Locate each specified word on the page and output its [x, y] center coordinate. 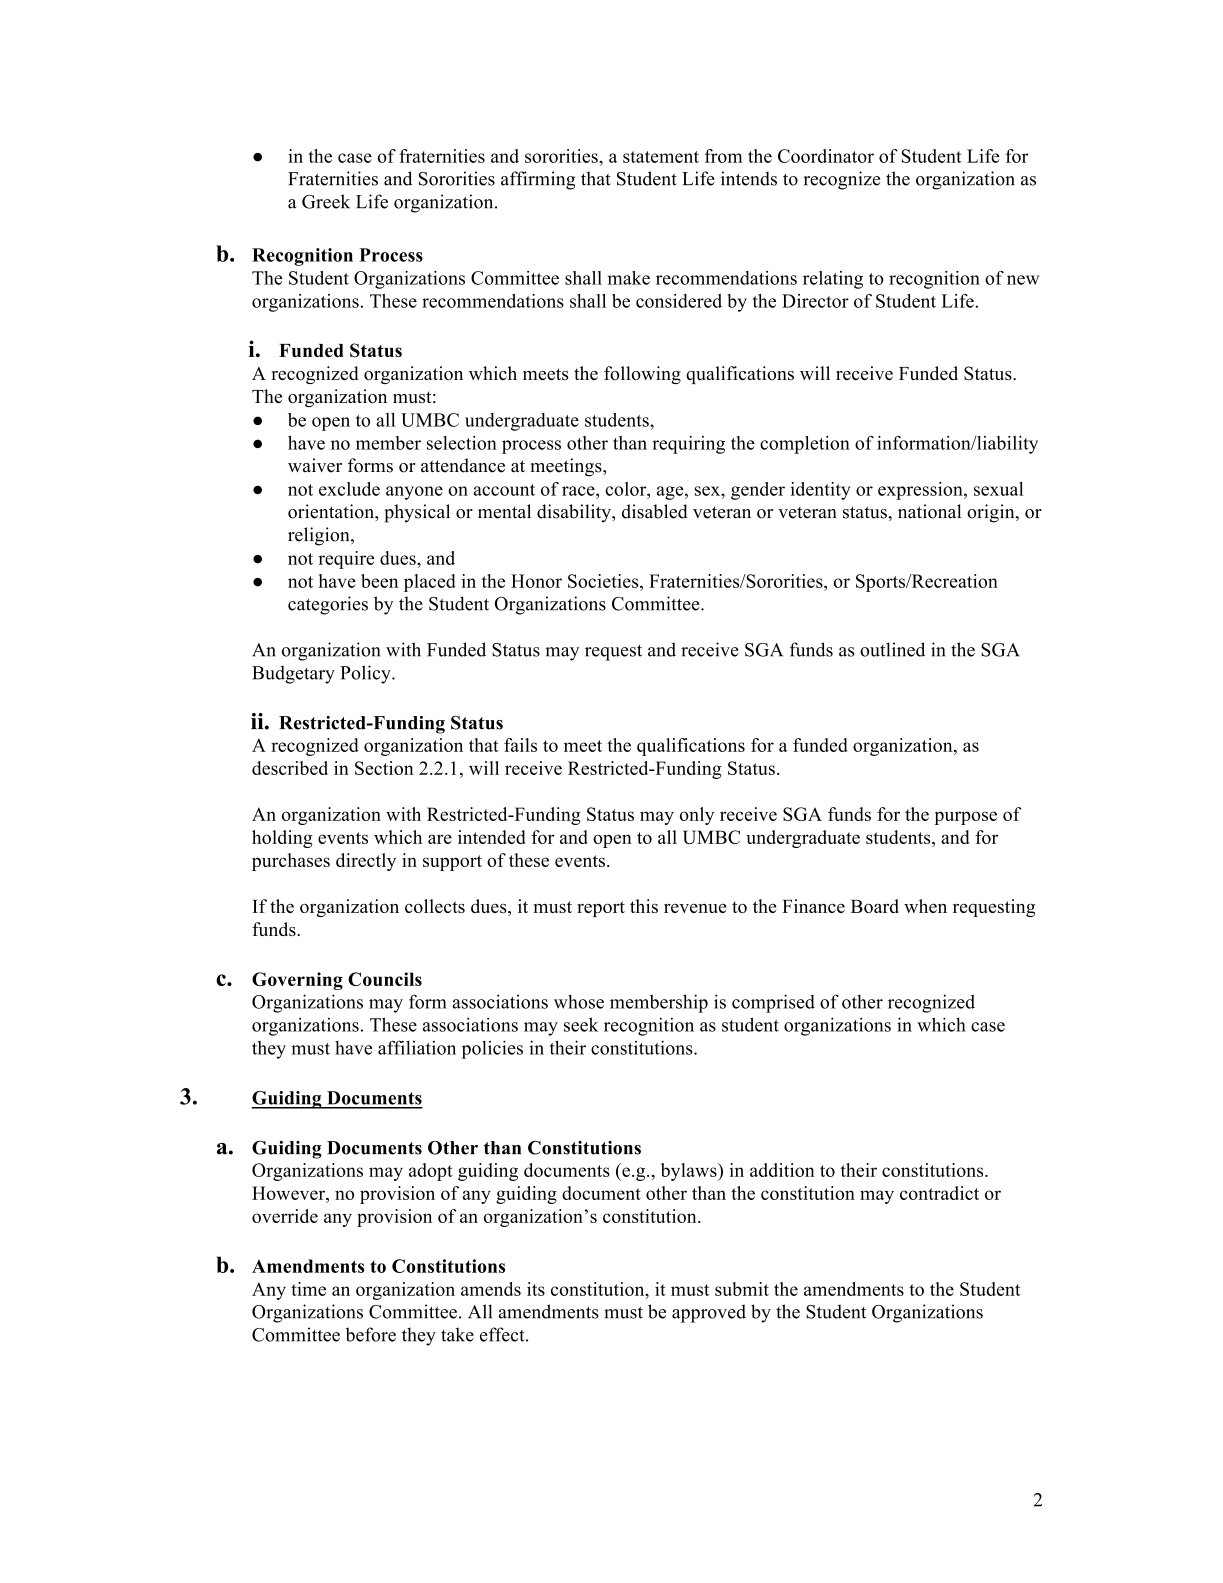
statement [661, 157]
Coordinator [826, 156]
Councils [385, 979]
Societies [604, 581]
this [644, 906]
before [371, 1334]
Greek [326, 201]
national [929, 511]
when [925, 906]
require [346, 560]
